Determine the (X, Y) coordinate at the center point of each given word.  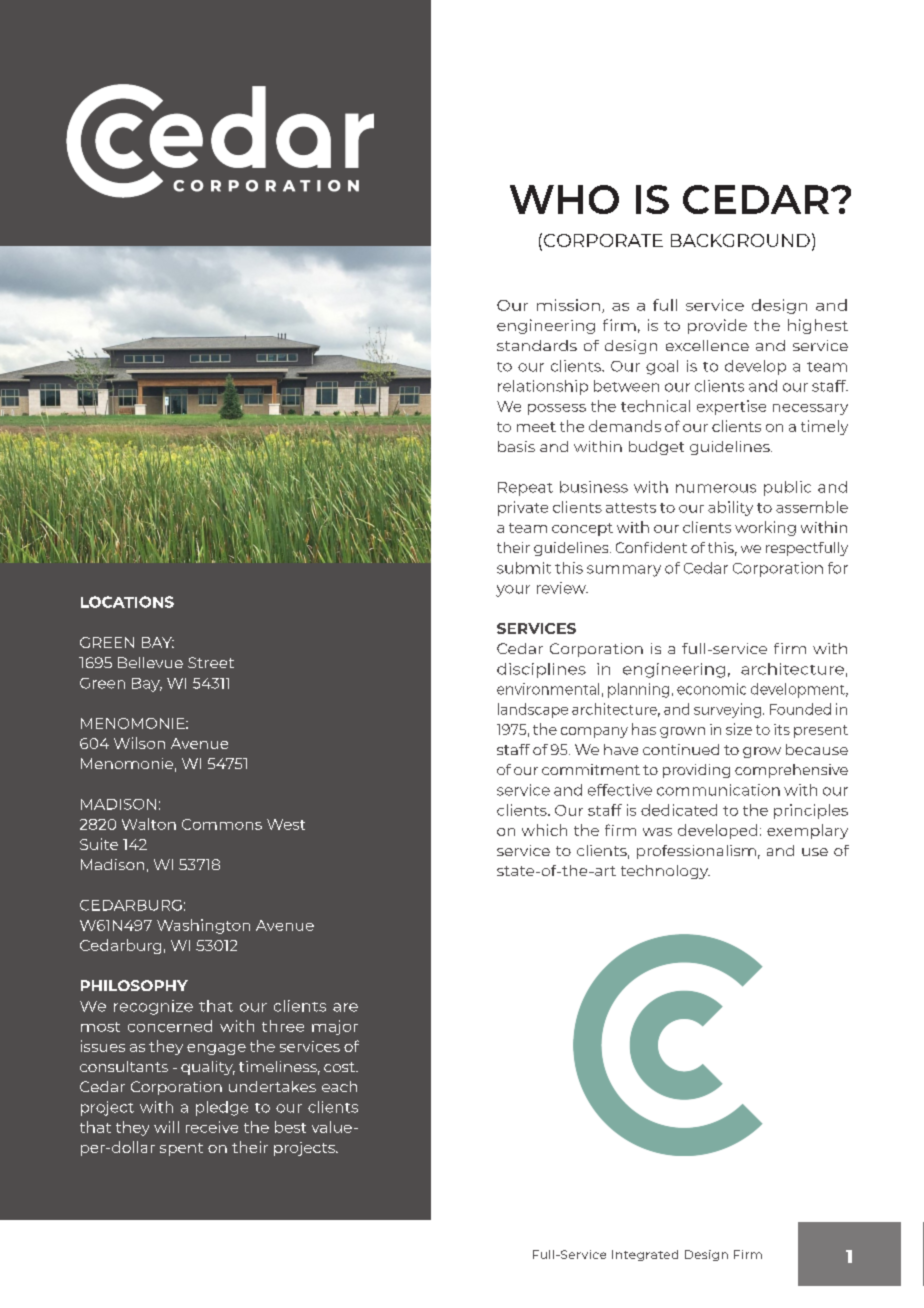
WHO (564, 199)
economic (711, 689)
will (166, 1127)
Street (211, 662)
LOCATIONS (127, 602)
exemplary (807, 831)
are (345, 1007)
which (544, 830)
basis (516, 446)
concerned (170, 1026)
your (513, 591)
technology (665, 872)
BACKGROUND (740, 240)
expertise (731, 407)
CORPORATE (603, 240)
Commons (222, 824)
